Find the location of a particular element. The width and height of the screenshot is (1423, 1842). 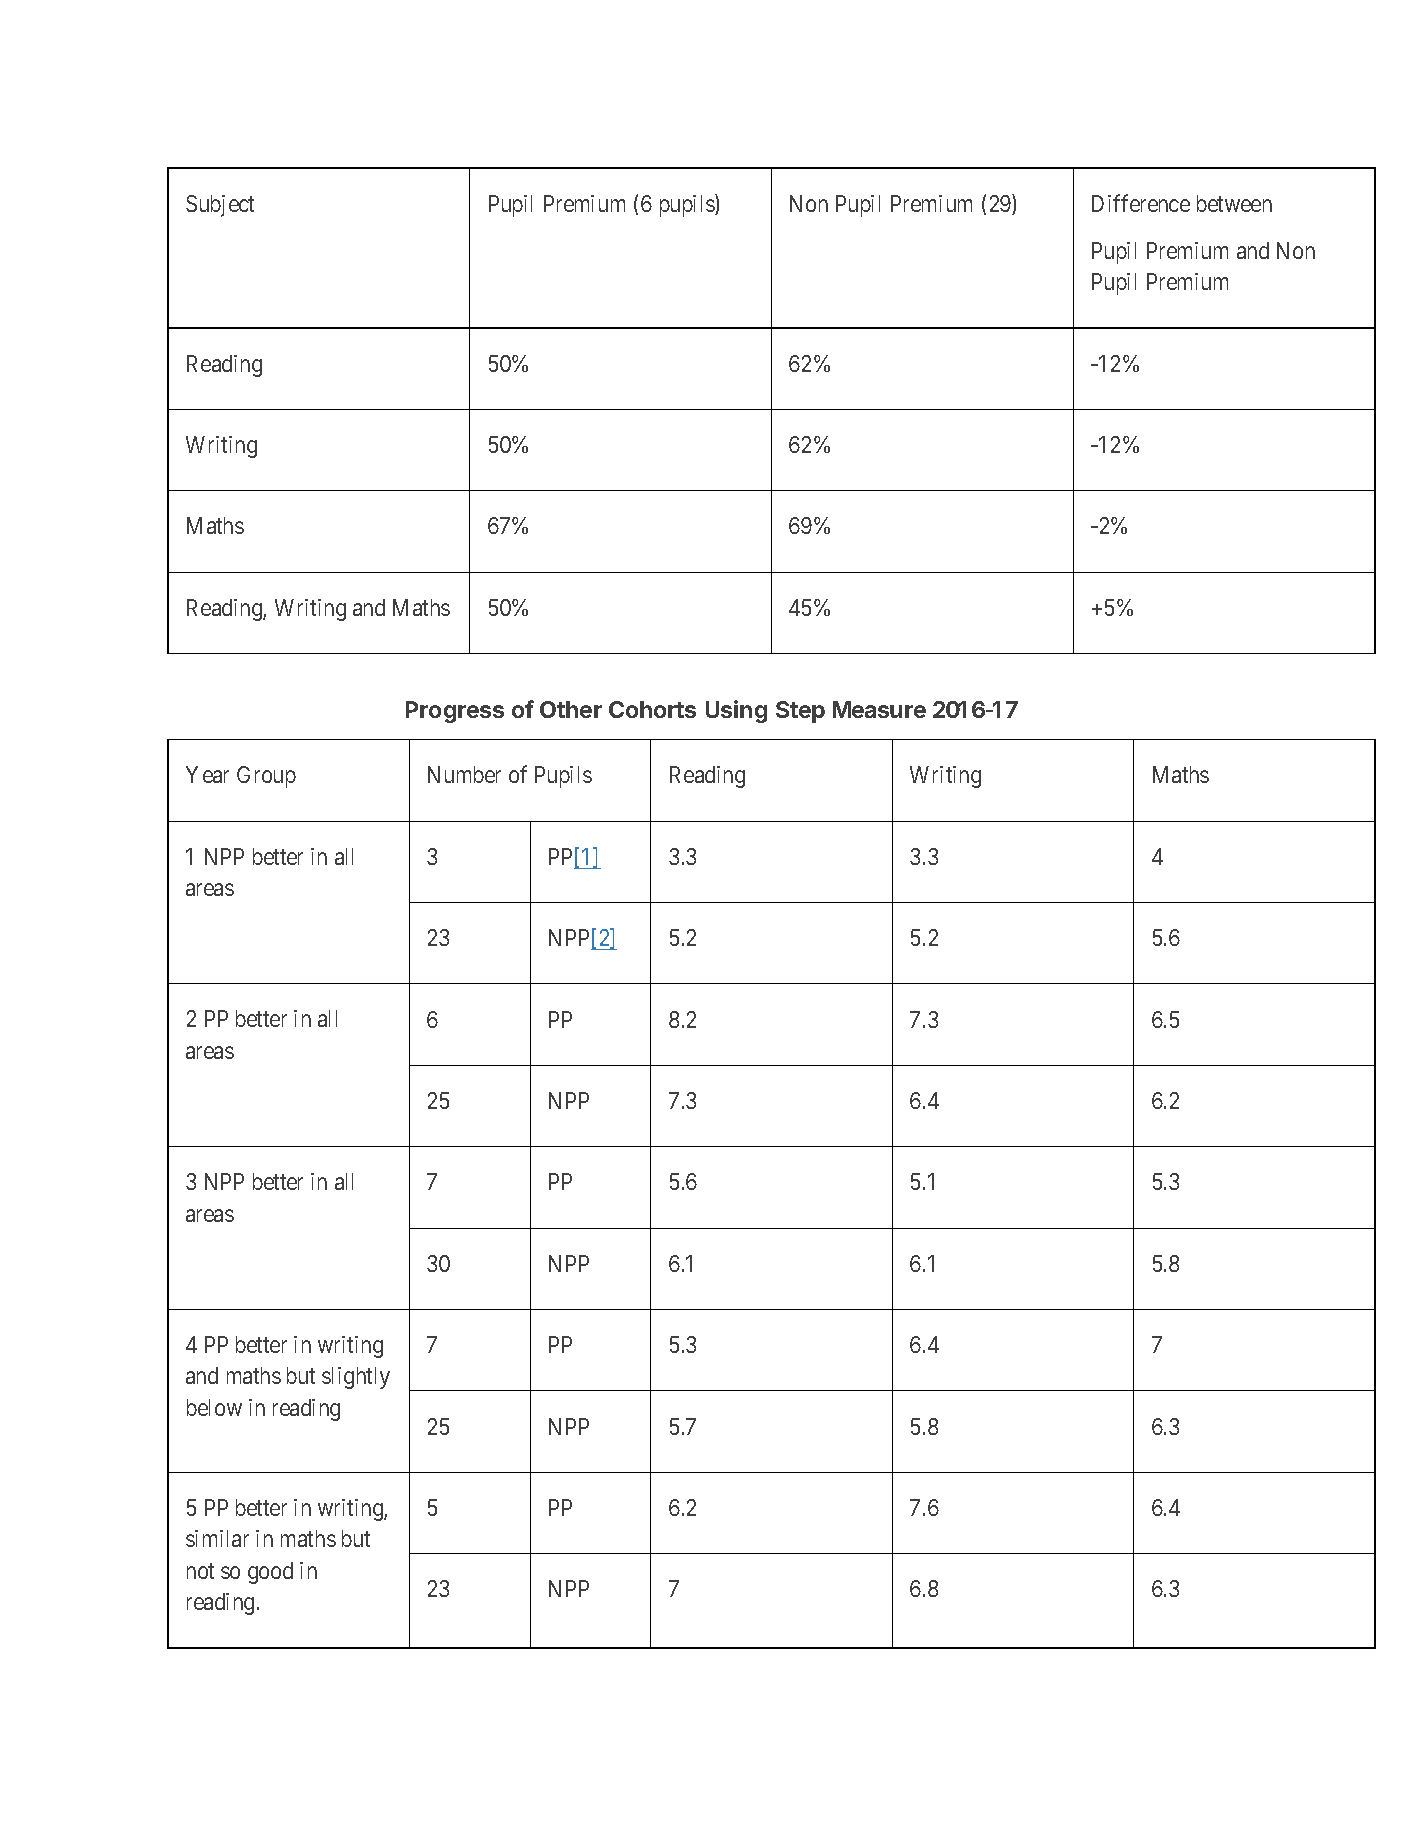

slightly is located at coordinates (356, 1378).
